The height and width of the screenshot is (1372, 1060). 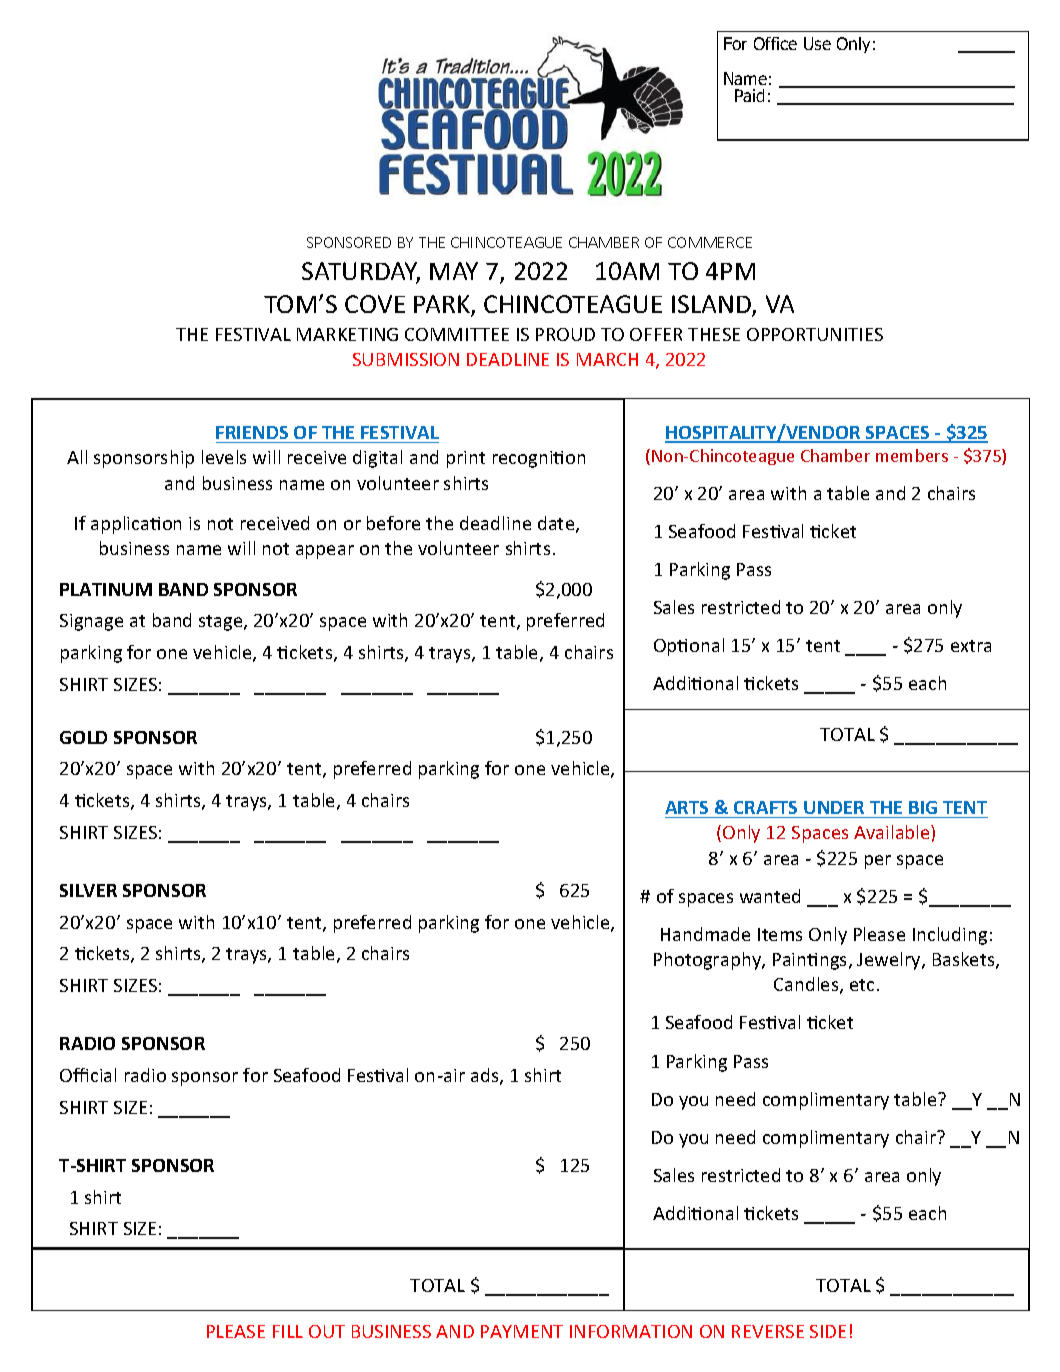 I want to click on UNDER, so click(x=834, y=807).
